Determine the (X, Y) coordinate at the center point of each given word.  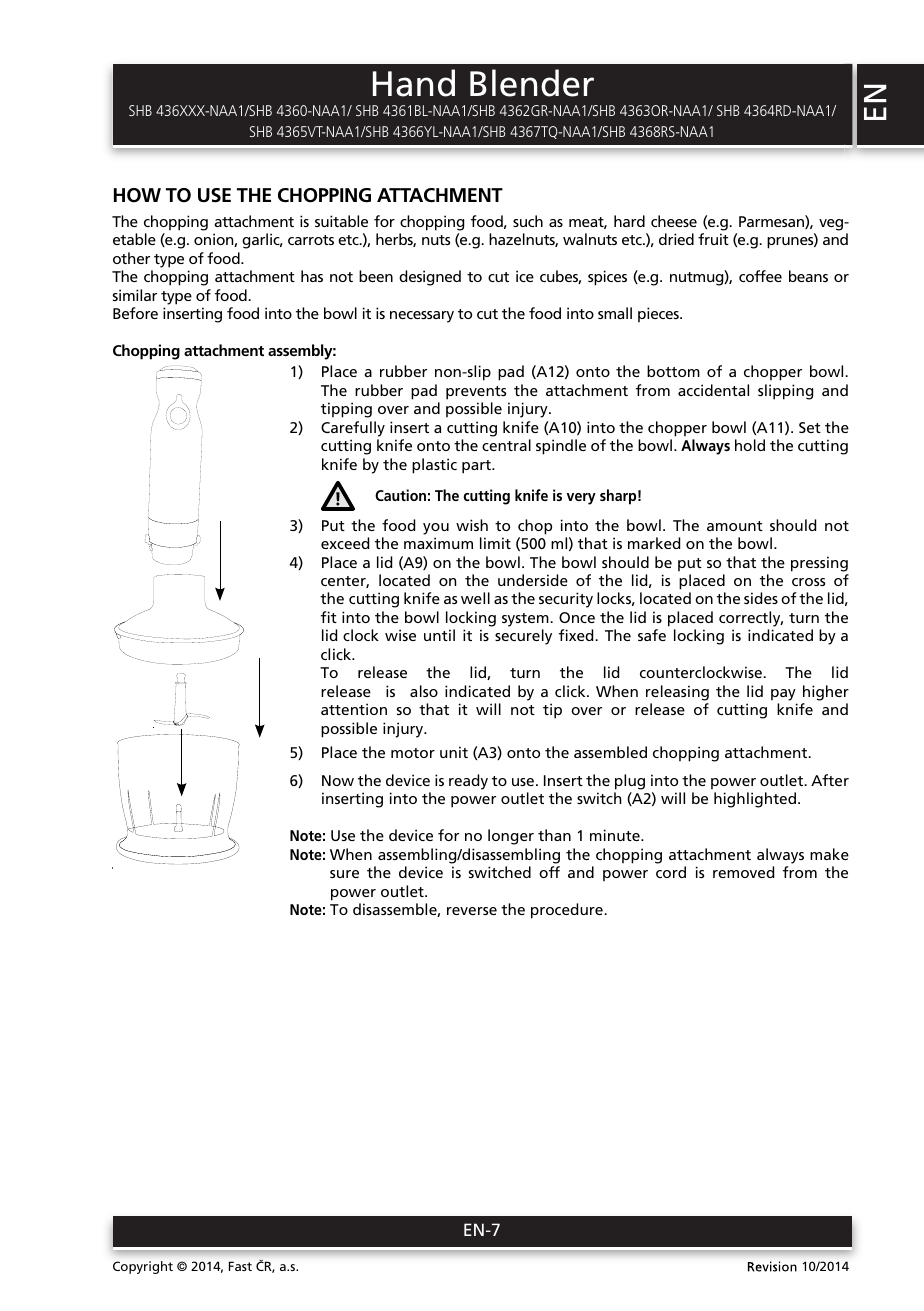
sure (344, 874)
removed (743, 872)
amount (735, 526)
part (477, 467)
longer (511, 837)
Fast (240, 1266)
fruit (713, 239)
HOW (137, 195)
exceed (345, 543)
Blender (532, 83)
